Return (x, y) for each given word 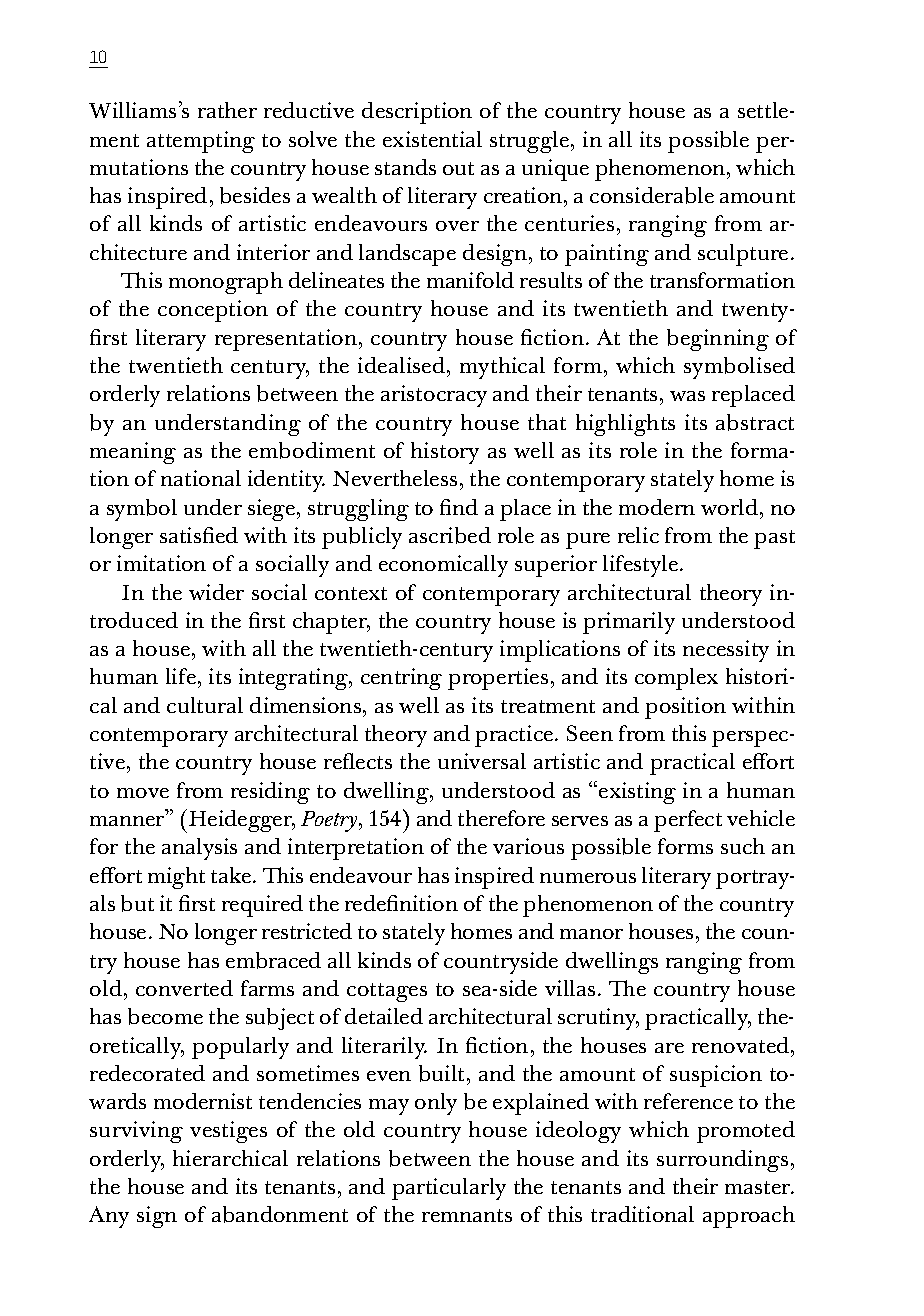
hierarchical (230, 1158)
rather (227, 110)
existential (432, 139)
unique (555, 170)
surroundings (722, 1161)
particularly (449, 1189)
